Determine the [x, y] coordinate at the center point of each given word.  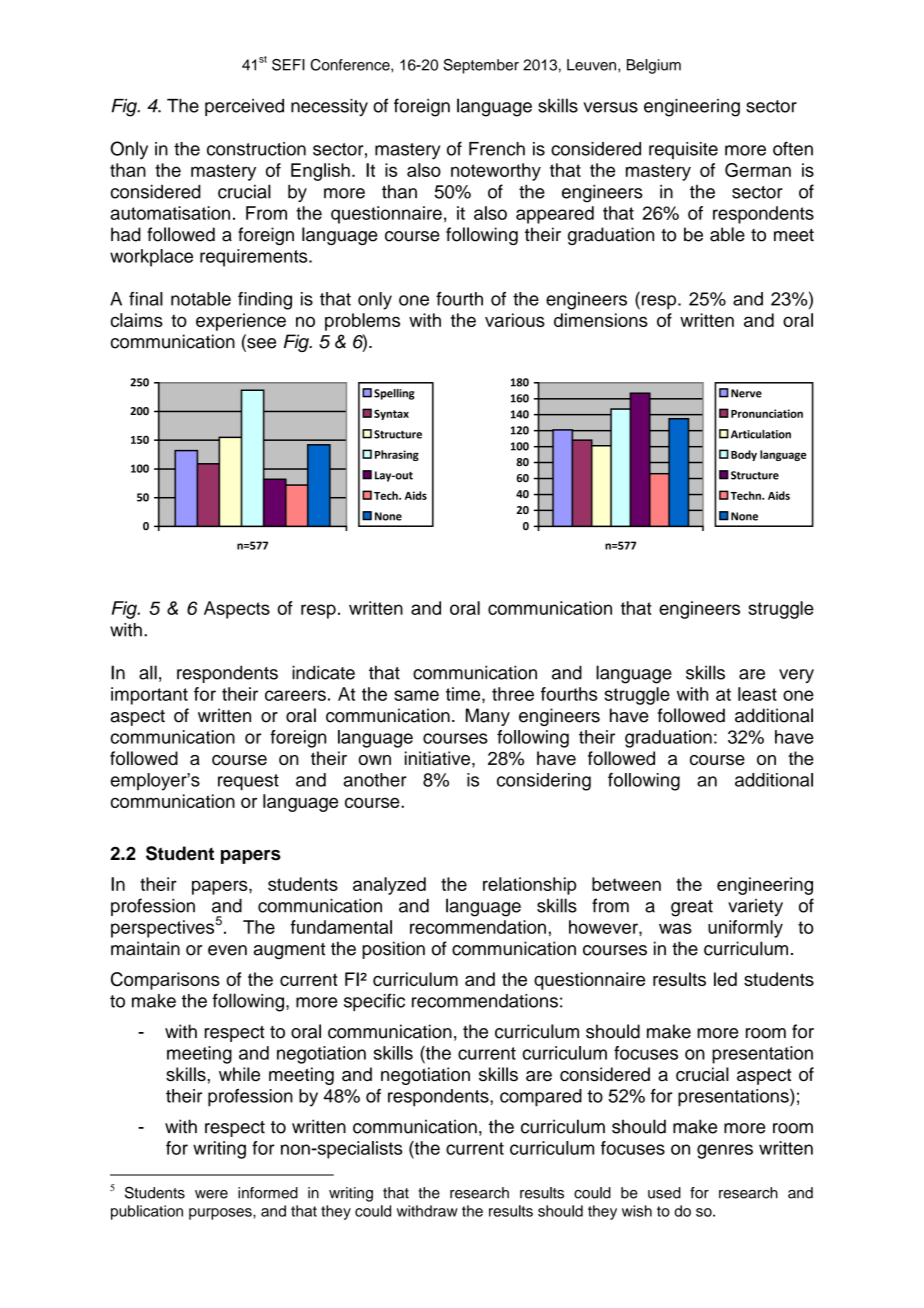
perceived [244, 107]
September [481, 66]
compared [541, 1098]
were [211, 1194]
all [148, 672]
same [416, 695]
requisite [683, 150]
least [757, 694]
